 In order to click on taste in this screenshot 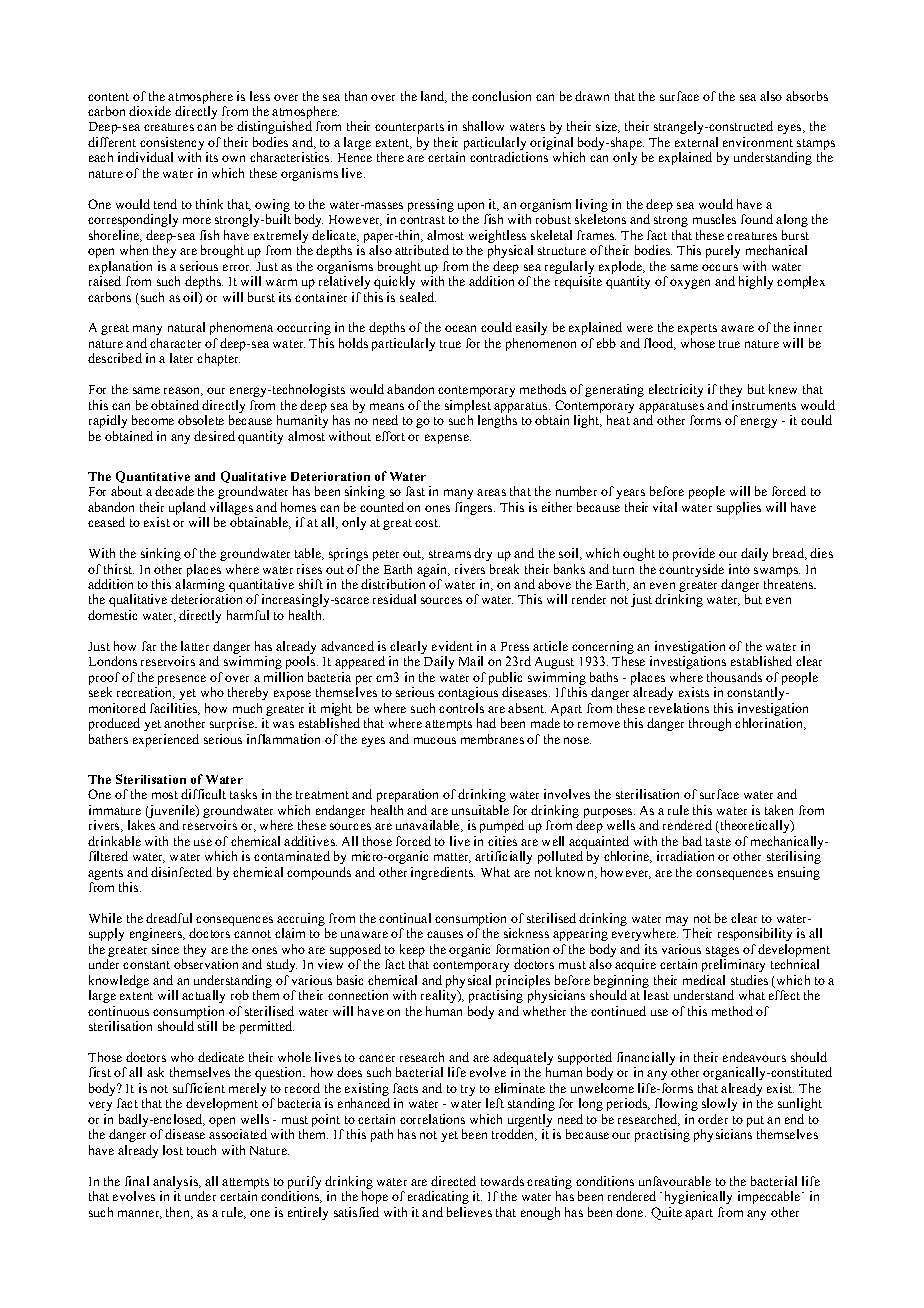, I will do `click(718, 842)`.
